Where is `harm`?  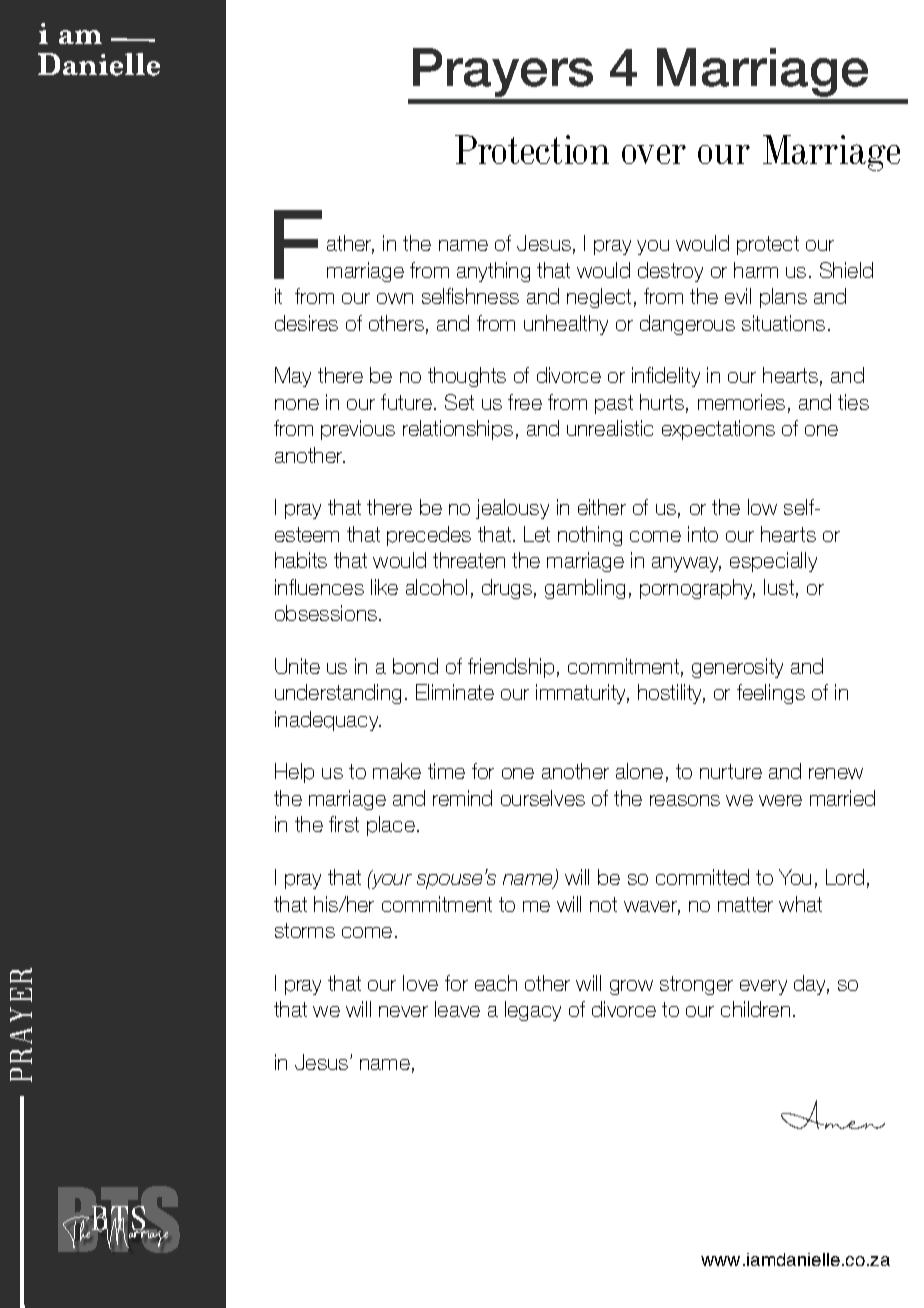
harm is located at coordinates (756, 270).
